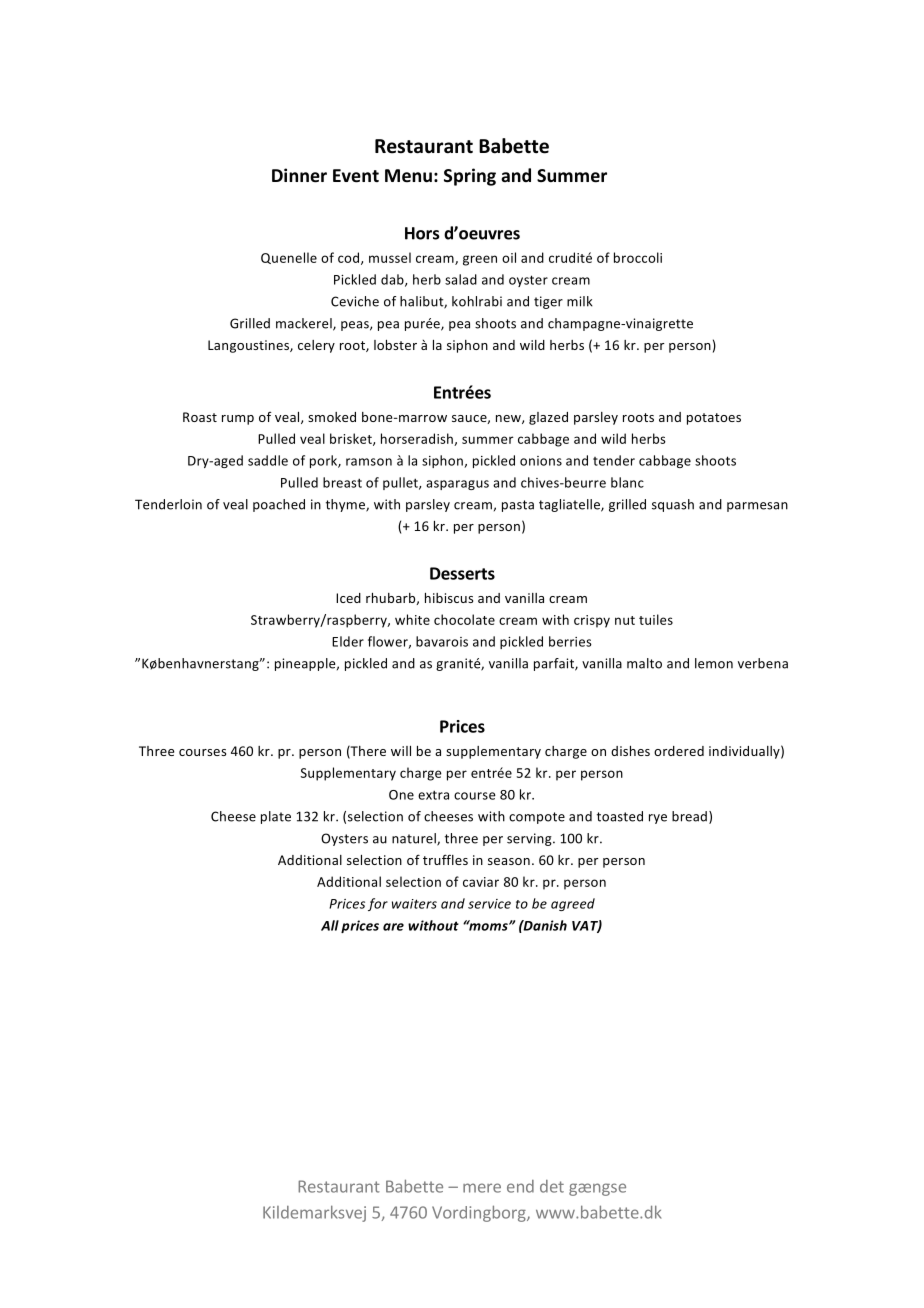 The image size is (924, 1308). Describe the element at coordinates (279, 505) in the document. I see `poached` at that location.
